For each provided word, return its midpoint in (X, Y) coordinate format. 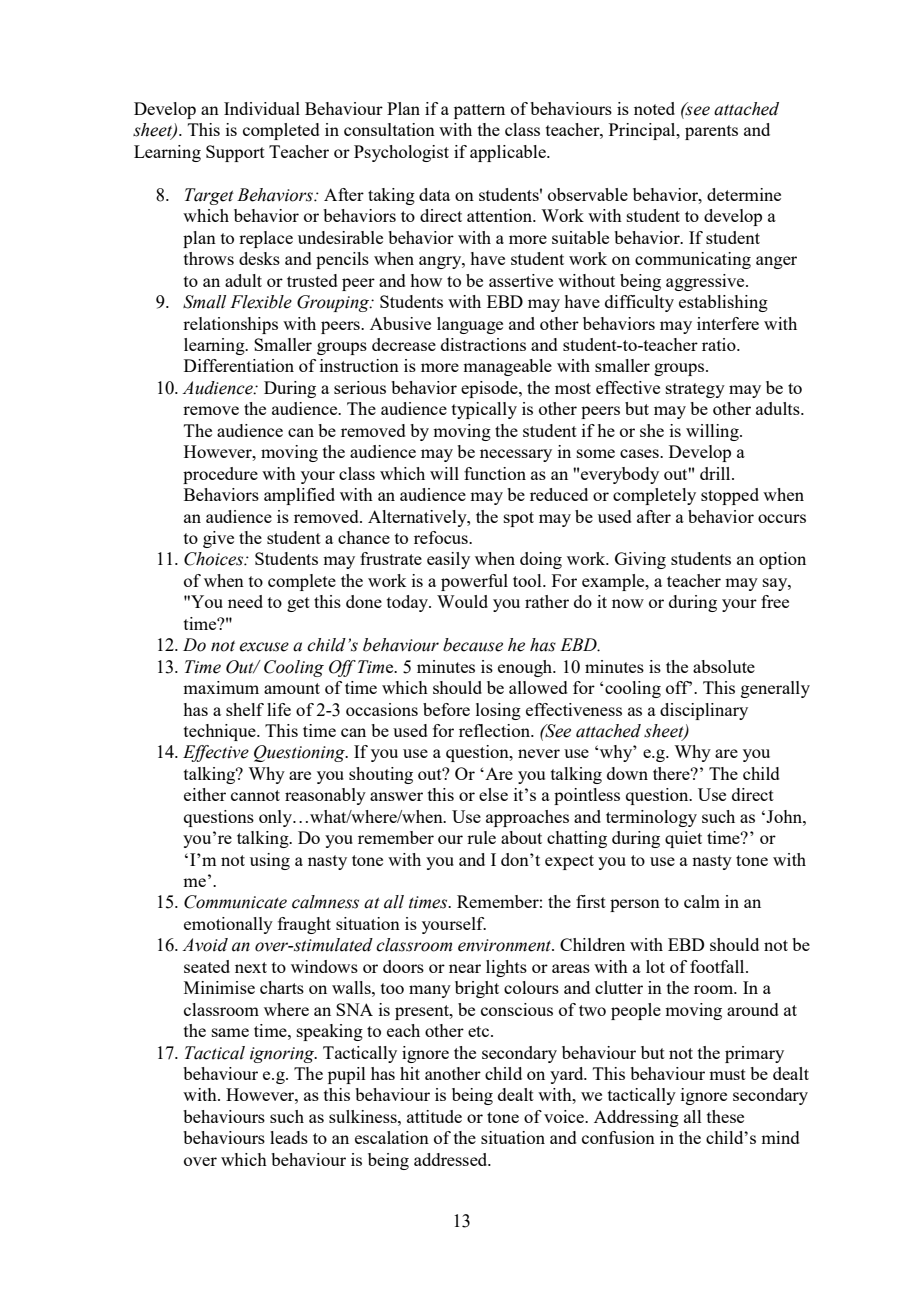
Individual (262, 108)
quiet (683, 839)
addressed (452, 1159)
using (270, 861)
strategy (695, 390)
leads (289, 1137)
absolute (724, 666)
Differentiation (239, 365)
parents (711, 132)
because (473, 645)
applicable (509, 153)
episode (490, 389)
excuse (264, 647)
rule (481, 837)
